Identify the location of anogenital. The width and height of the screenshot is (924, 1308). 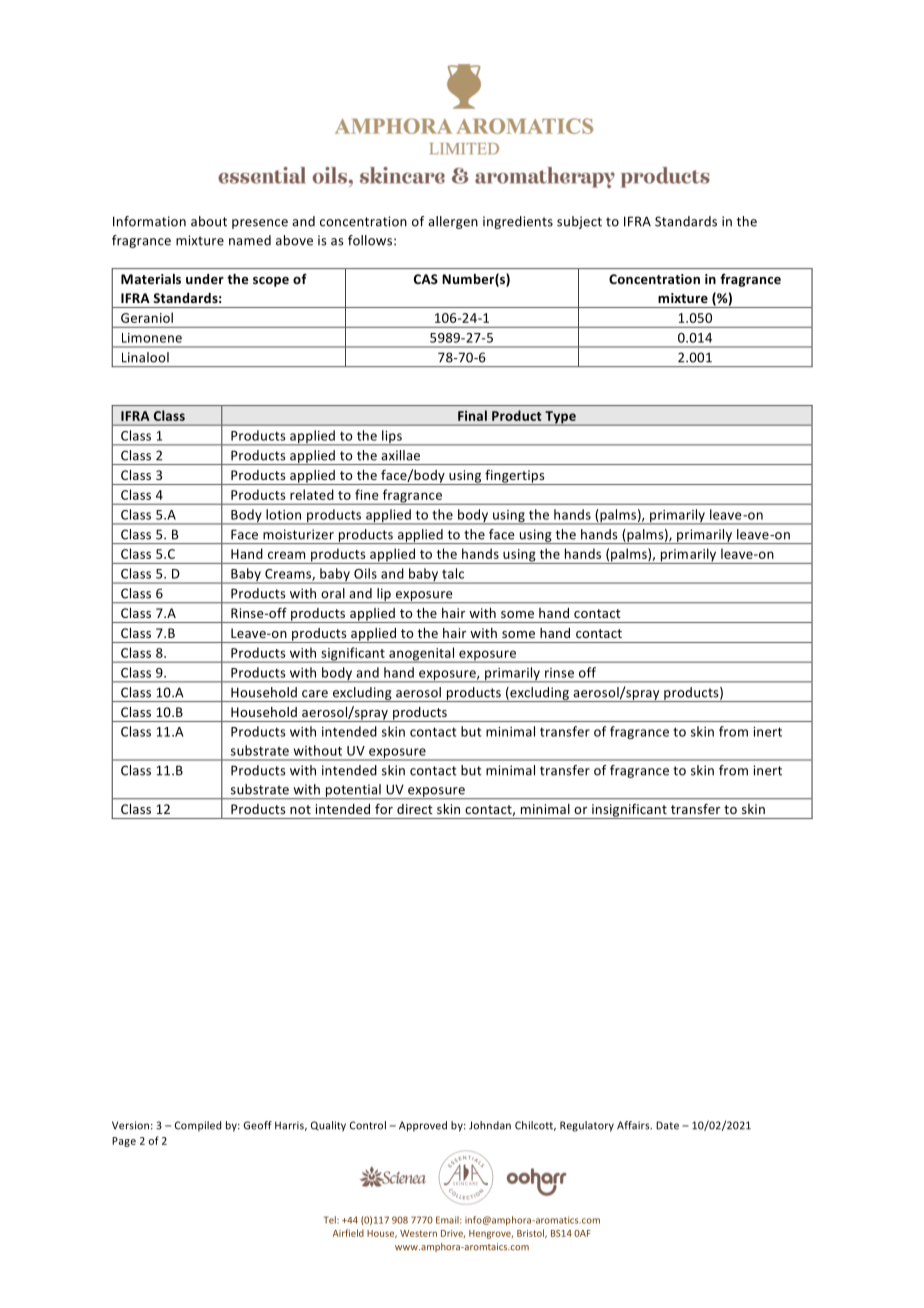
(422, 655).
